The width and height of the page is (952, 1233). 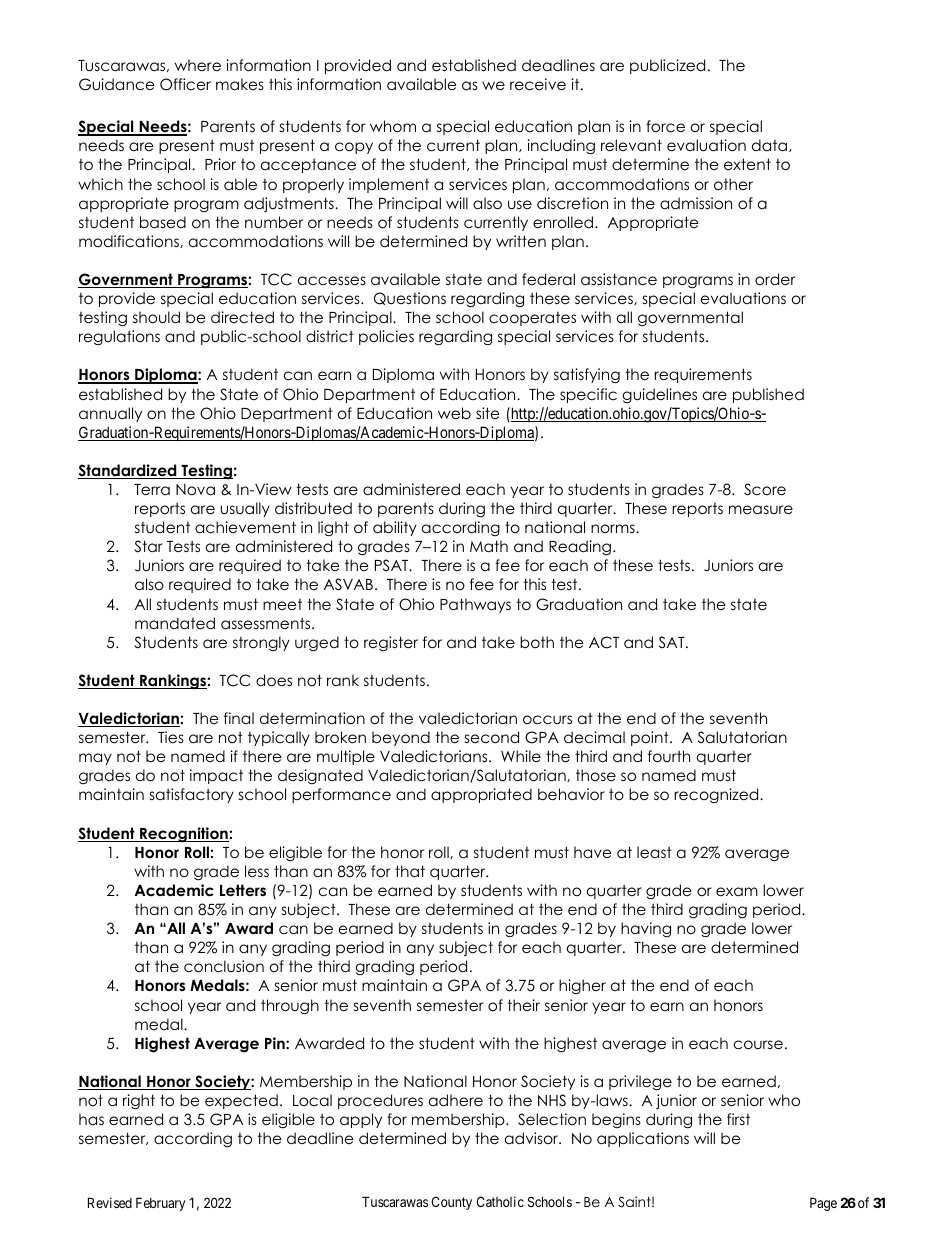 I want to click on Pathways, so click(x=475, y=605).
